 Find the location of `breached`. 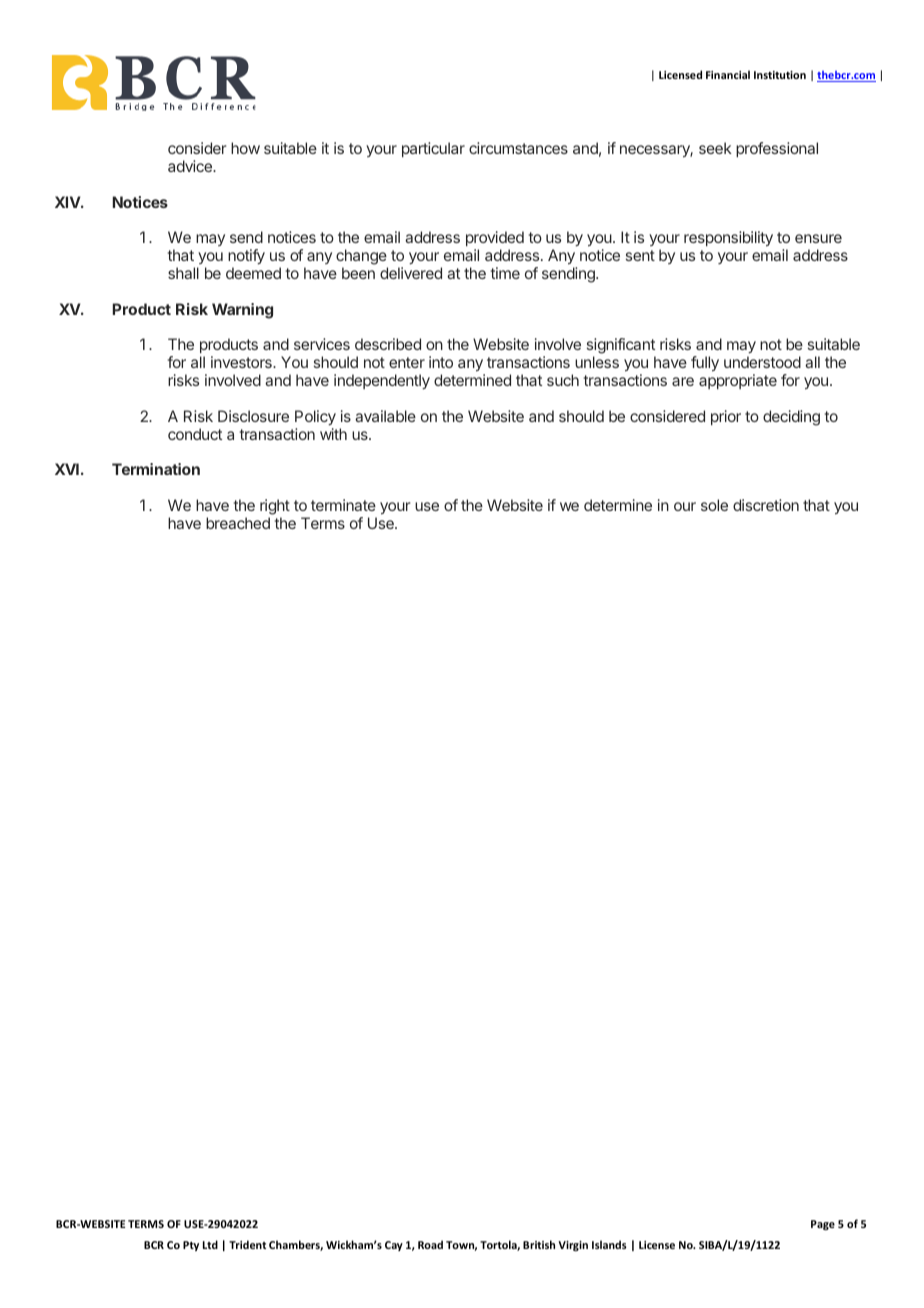

breached is located at coordinates (238, 523).
